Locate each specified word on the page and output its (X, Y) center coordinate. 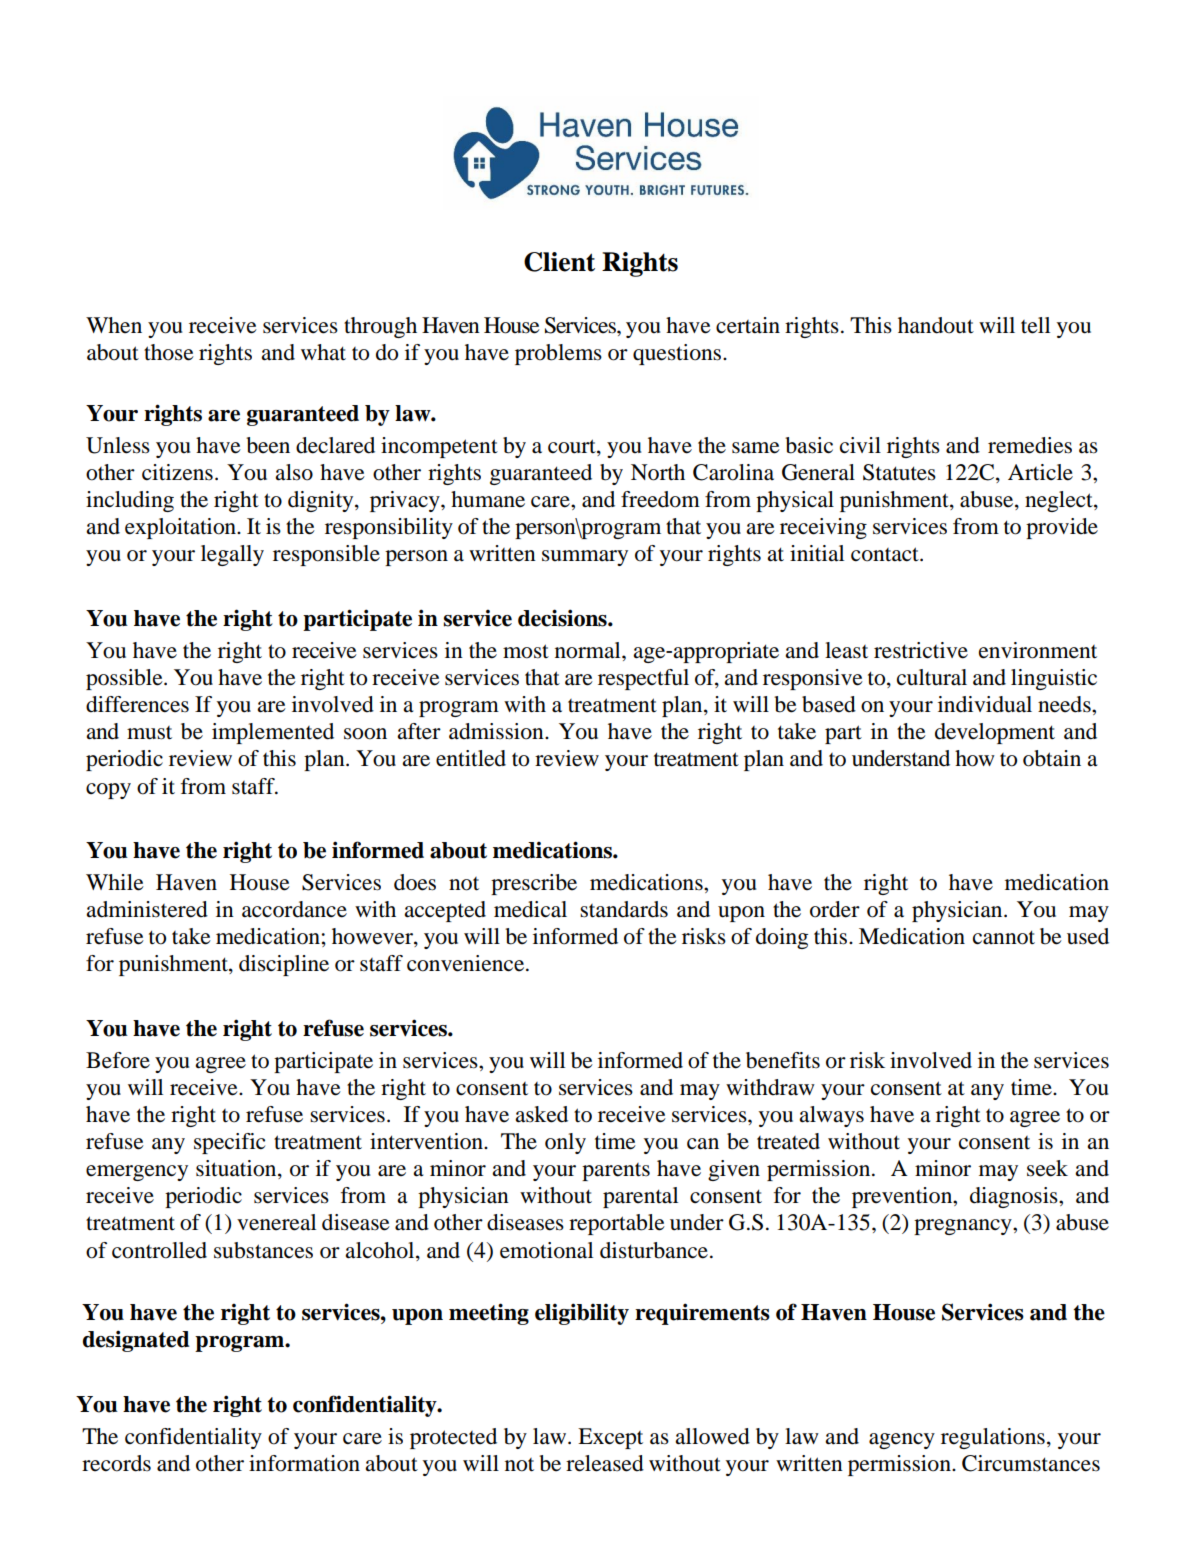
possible (125, 679)
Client (559, 262)
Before (118, 1060)
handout (936, 325)
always (831, 1116)
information (304, 1463)
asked (541, 1114)
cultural (932, 677)
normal (589, 650)
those (169, 352)
